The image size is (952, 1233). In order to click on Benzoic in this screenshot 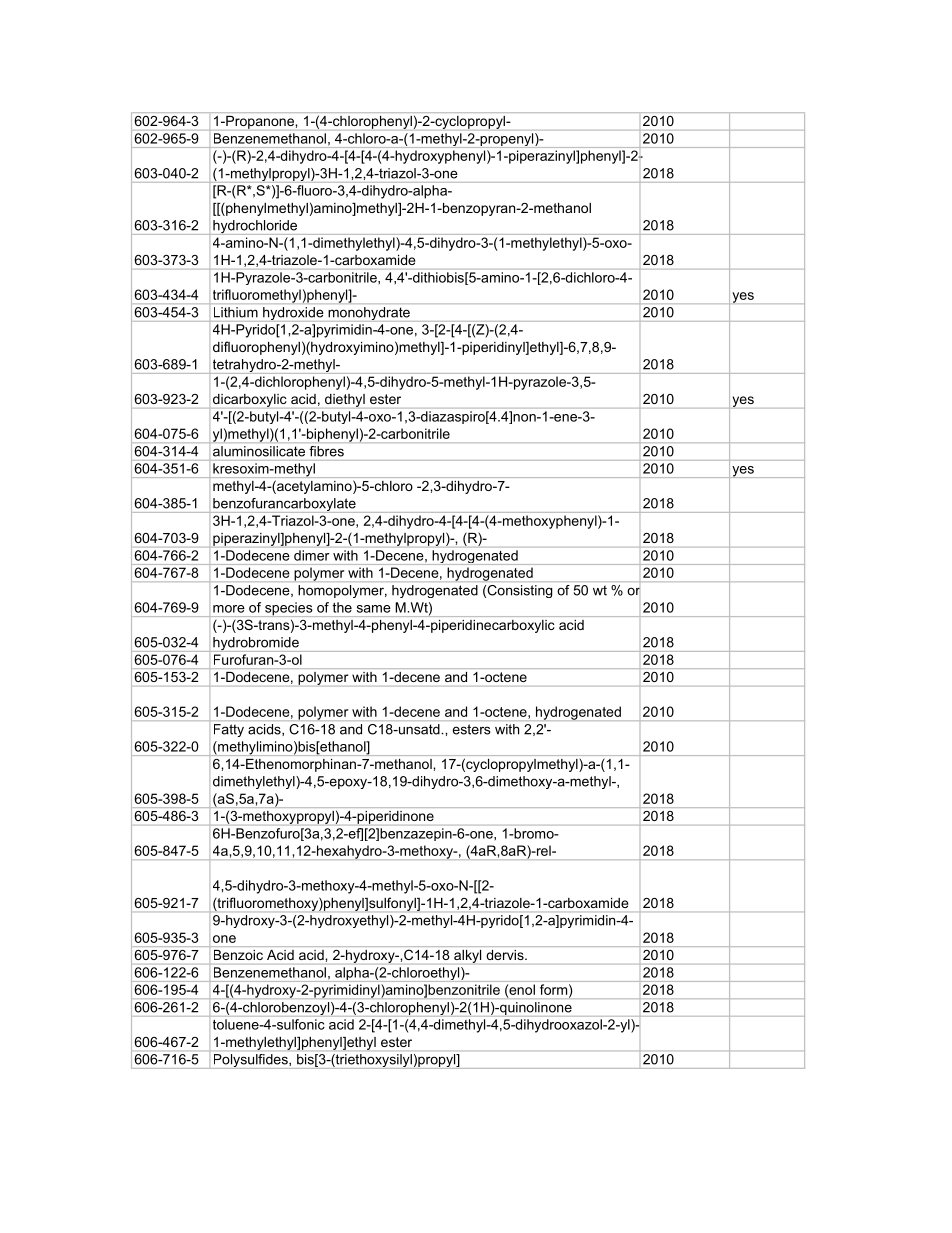, I will do `click(238, 955)`.
